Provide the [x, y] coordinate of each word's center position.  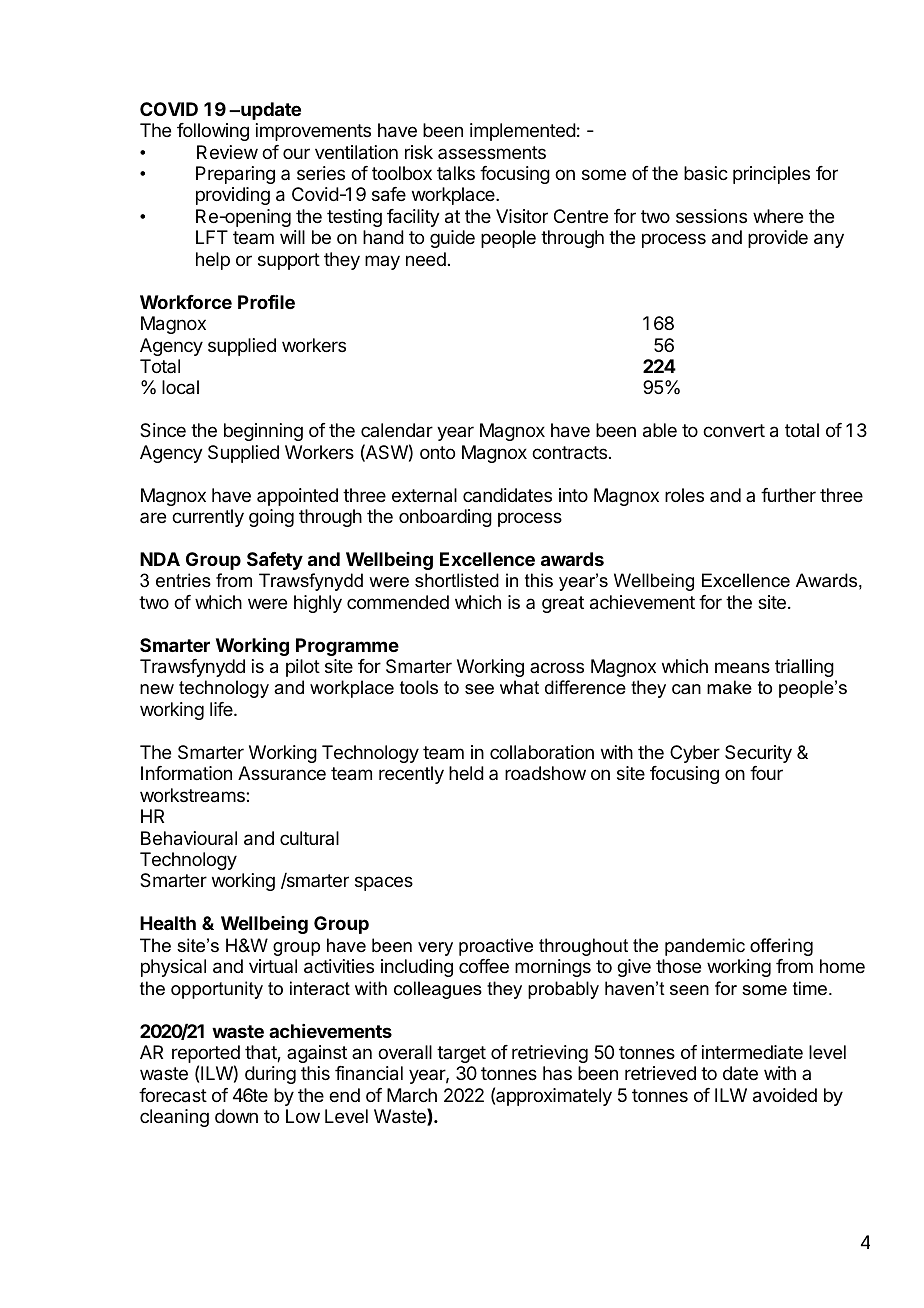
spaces [384, 883]
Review [227, 152]
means [742, 667]
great [563, 604]
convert [734, 430]
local [180, 387]
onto [437, 452]
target [461, 1054]
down [236, 1116]
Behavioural [189, 838]
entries [183, 580]
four [766, 773]
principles [771, 175]
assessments [492, 152]
